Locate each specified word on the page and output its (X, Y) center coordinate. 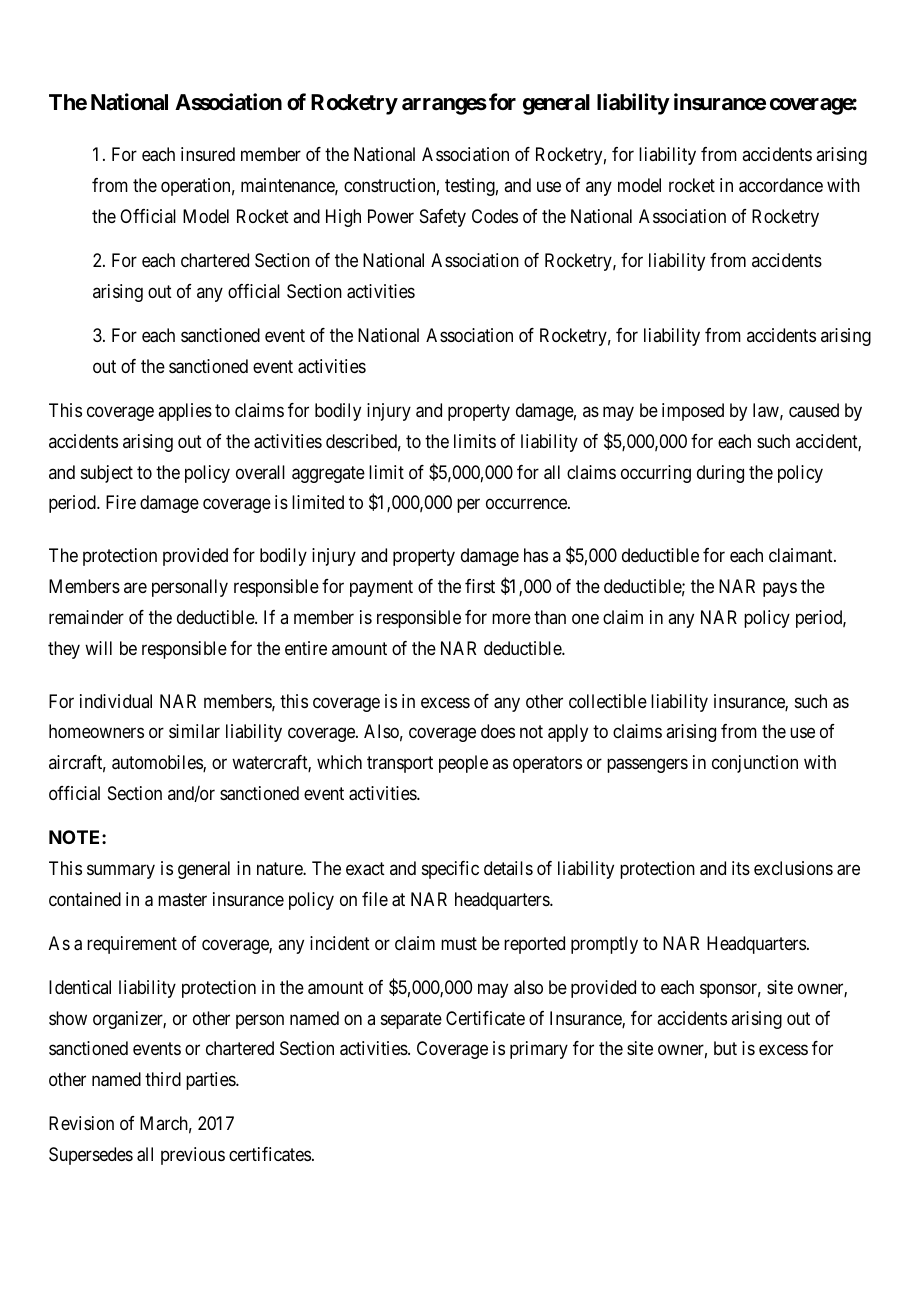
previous (193, 1156)
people (463, 764)
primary (539, 1050)
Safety (443, 218)
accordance (781, 185)
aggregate (328, 474)
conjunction (755, 764)
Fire (121, 502)
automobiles (158, 763)
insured (208, 154)
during (720, 474)
